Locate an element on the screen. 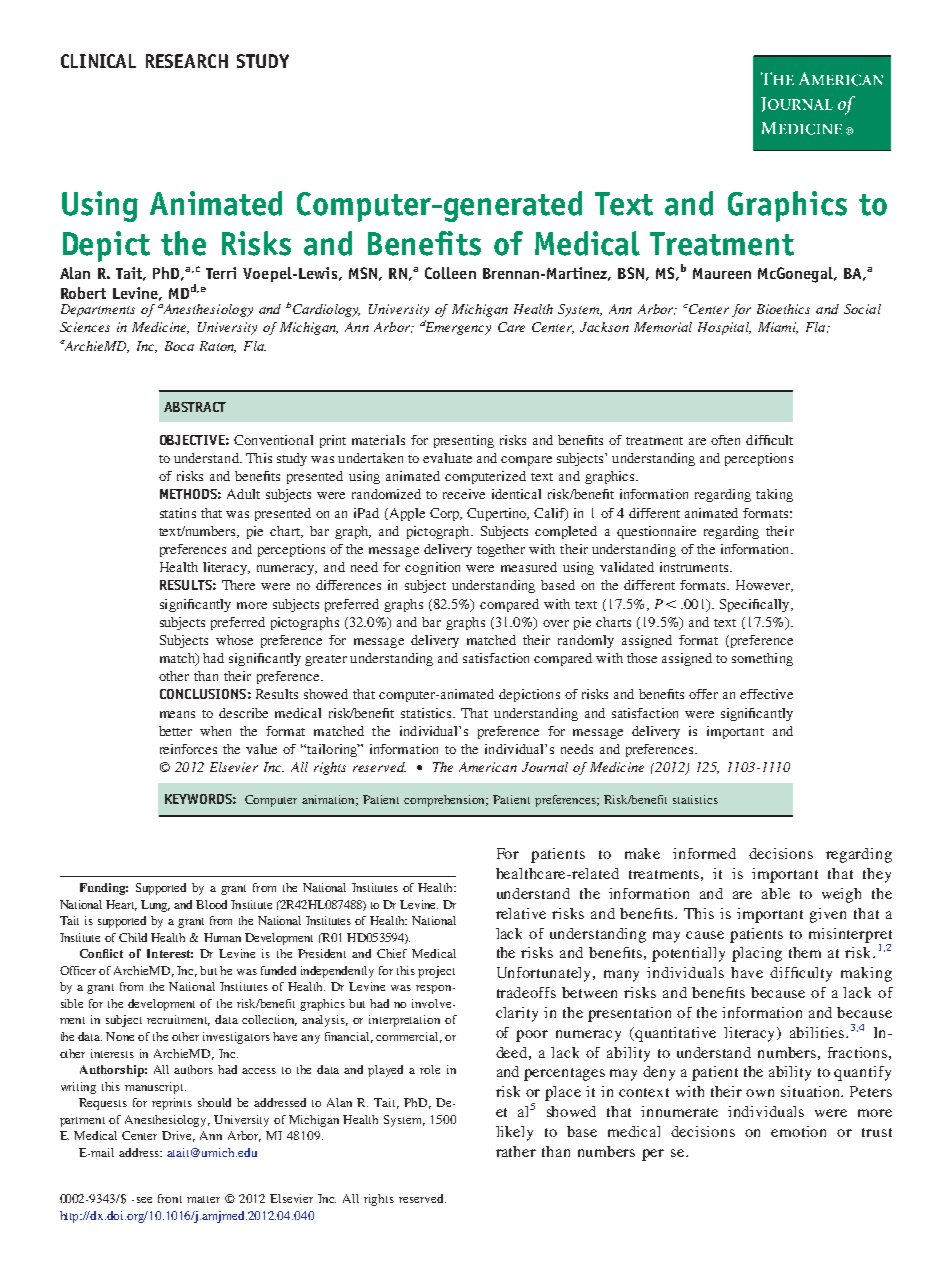 The image size is (952, 1280). Drive is located at coordinates (178, 1136).
